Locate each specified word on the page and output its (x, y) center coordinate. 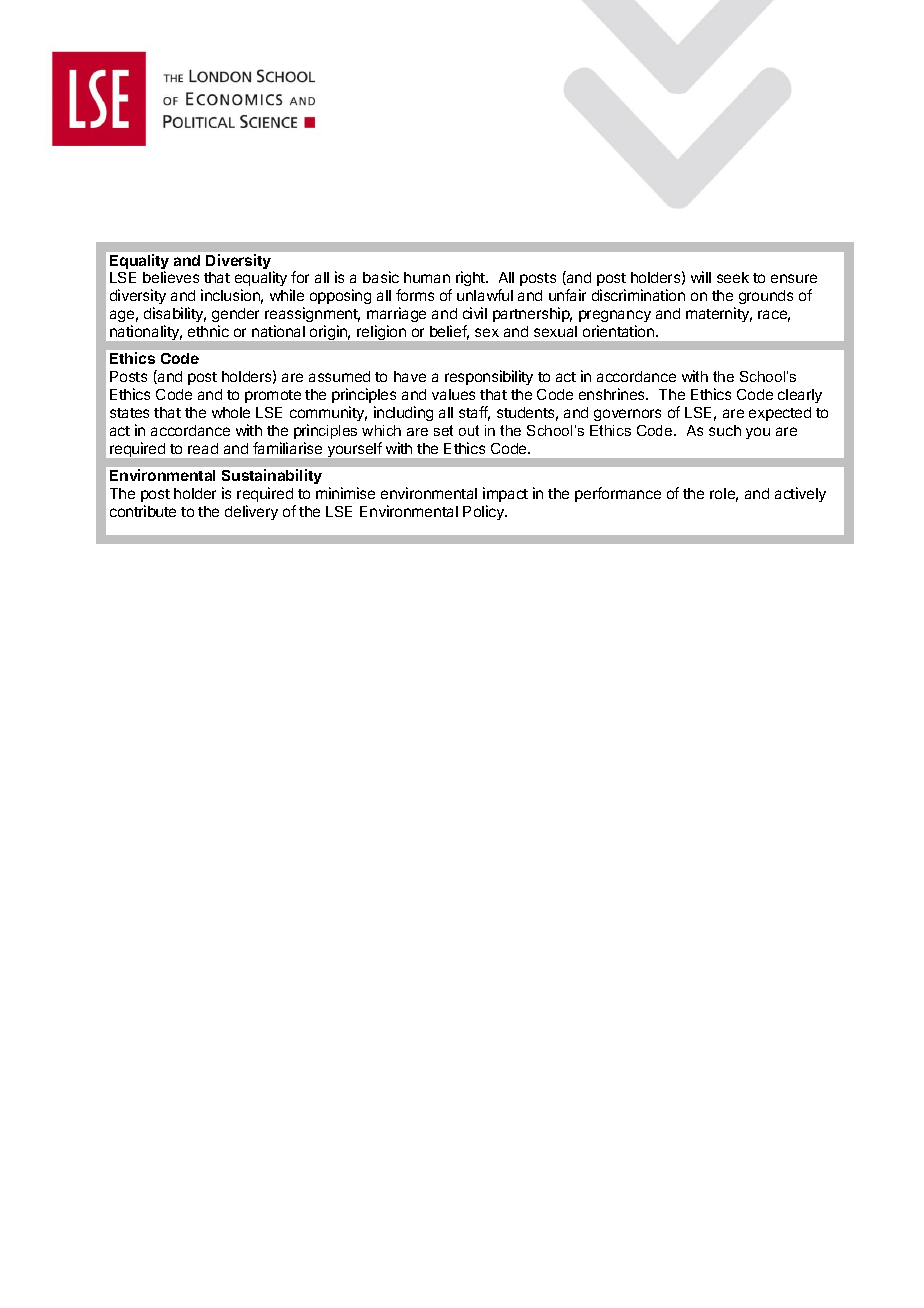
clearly (800, 396)
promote (273, 396)
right (471, 278)
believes (171, 277)
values (453, 394)
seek (733, 277)
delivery (251, 512)
